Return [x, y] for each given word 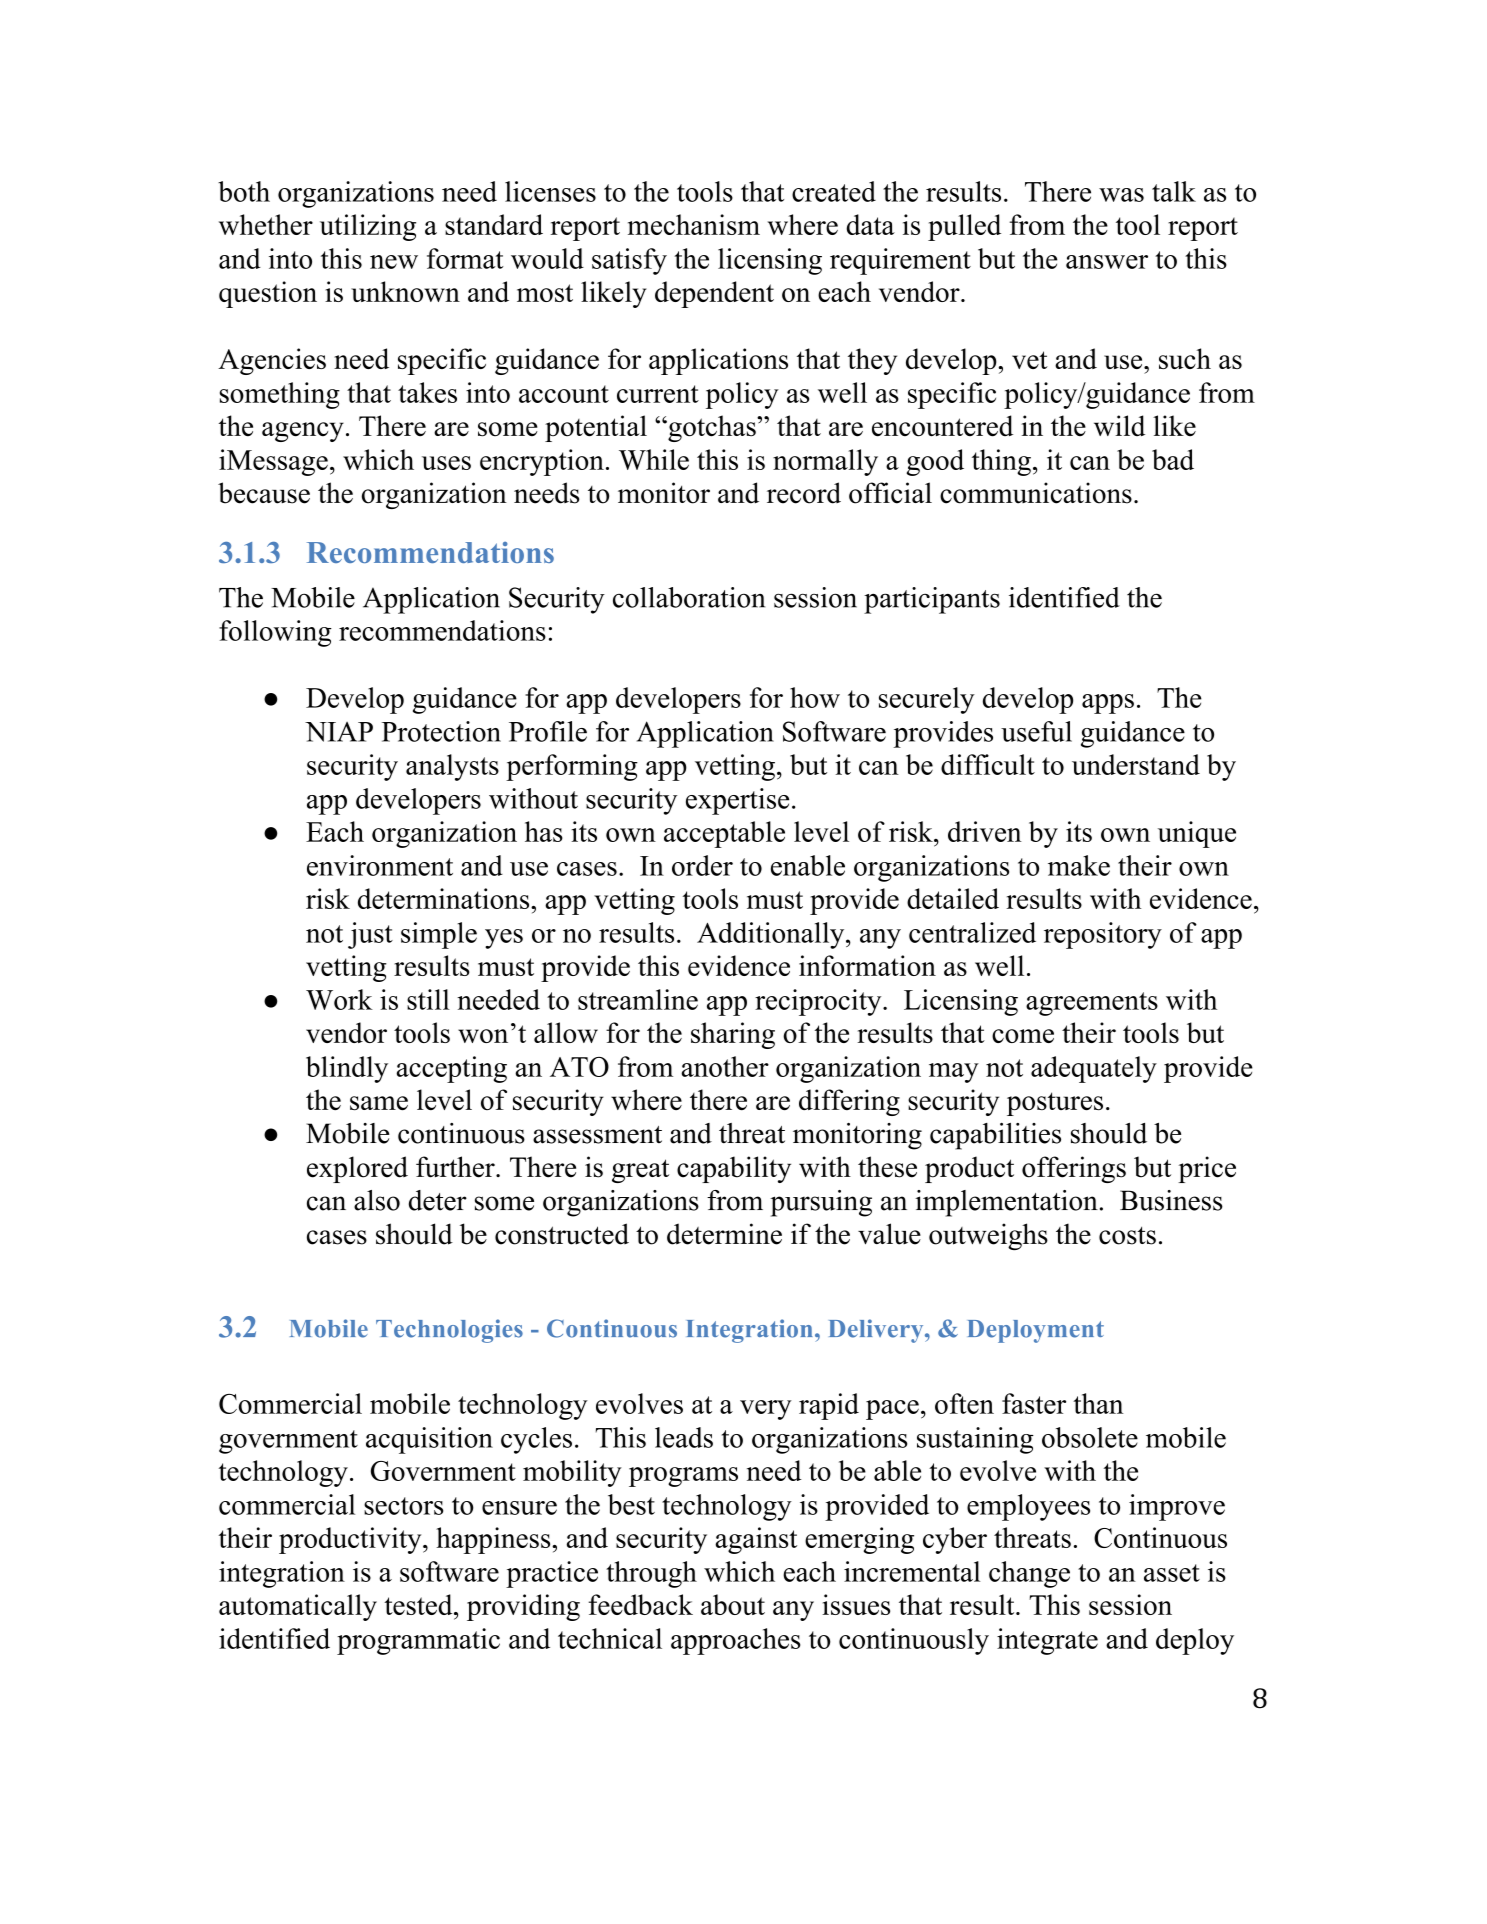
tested [419, 1604]
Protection [441, 731]
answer [1107, 262]
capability [734, 1169]
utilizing [368, 227]
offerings [1074, 1169]
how [815, 697]
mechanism [694, 224]
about [733, 1604]
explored [357, 1169]
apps [1108, 704]
